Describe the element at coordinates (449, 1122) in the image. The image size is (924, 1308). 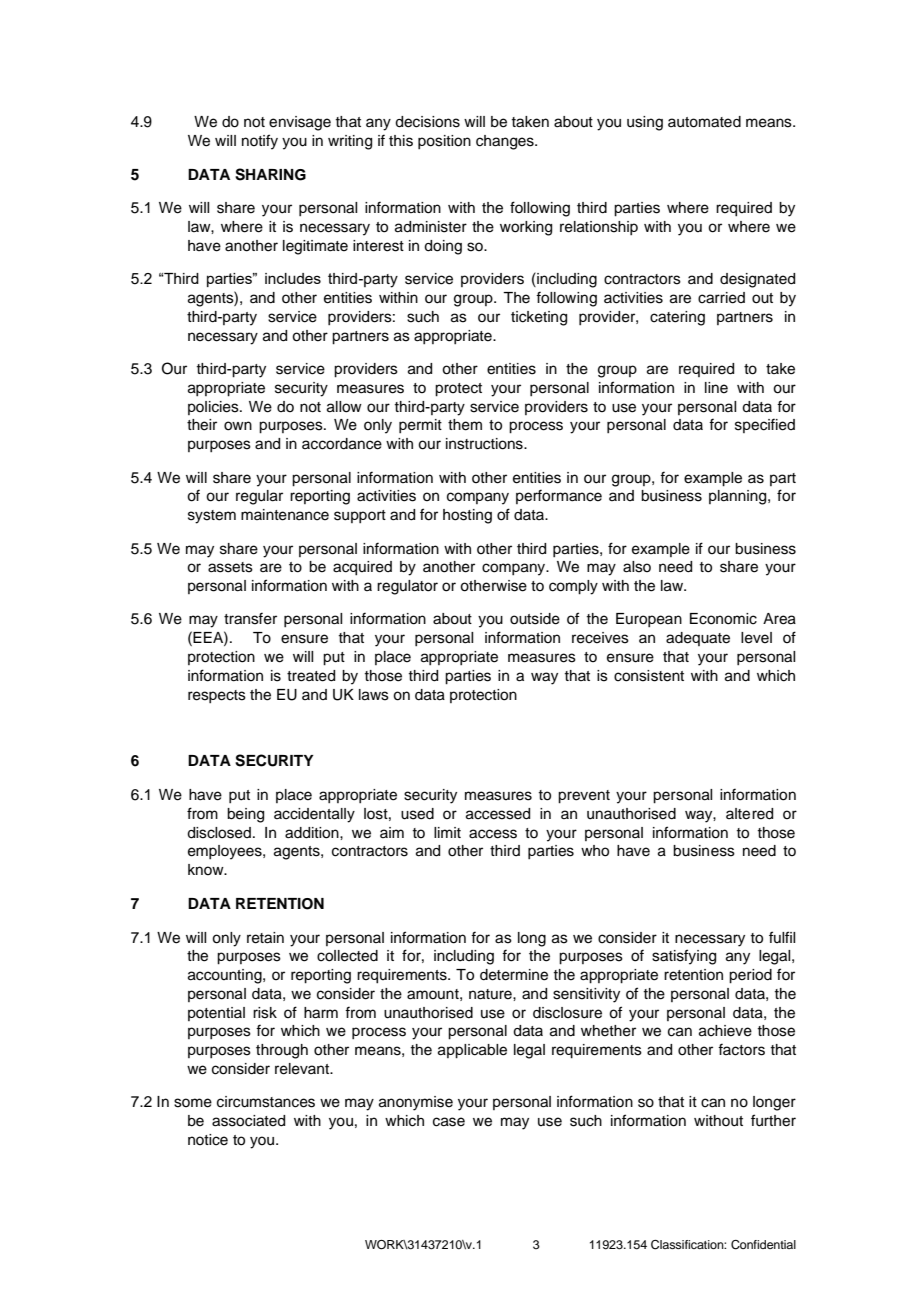
I see `case` at that location.
